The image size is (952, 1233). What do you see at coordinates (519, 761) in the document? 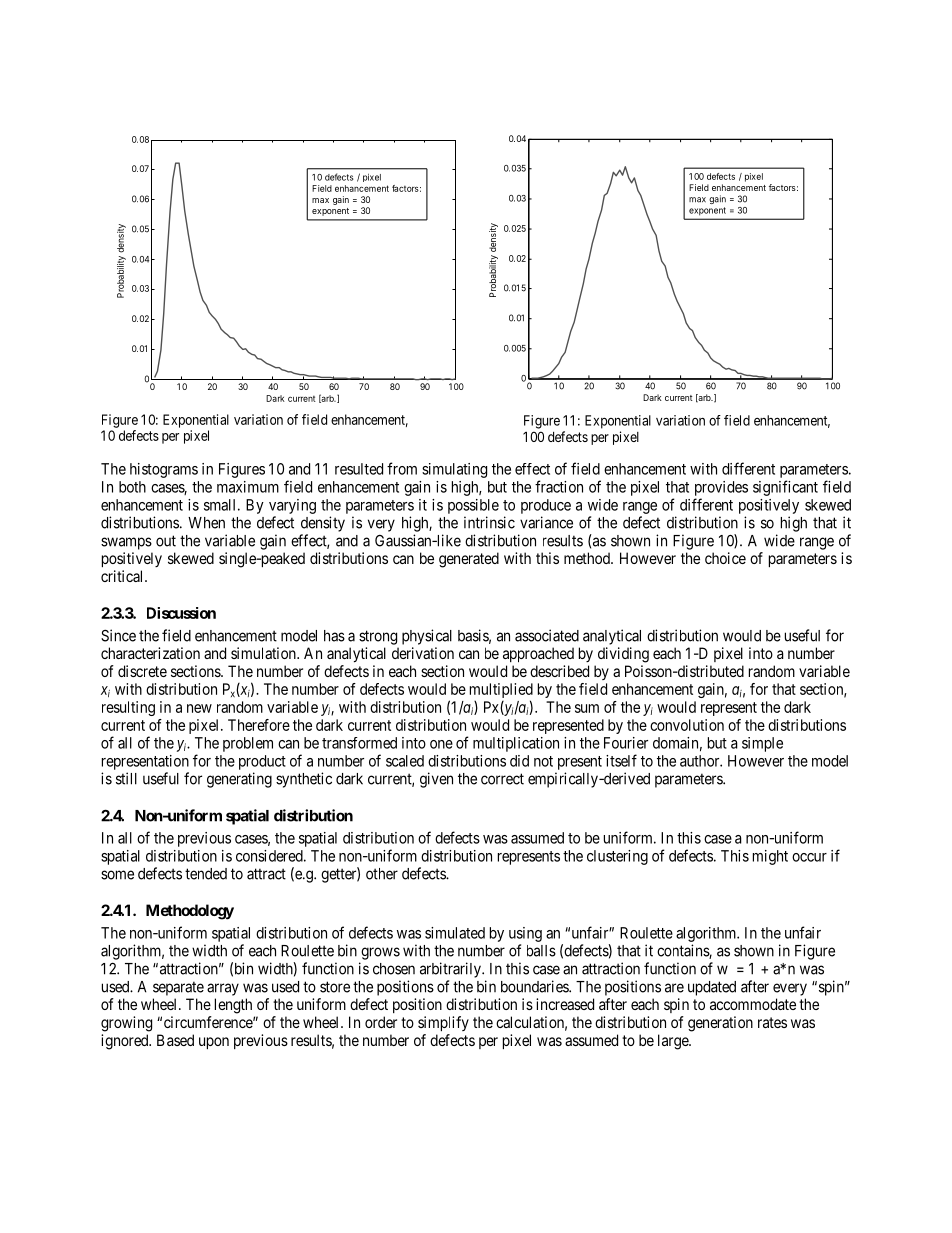
I see `did` at bounding box center [519, 761].
